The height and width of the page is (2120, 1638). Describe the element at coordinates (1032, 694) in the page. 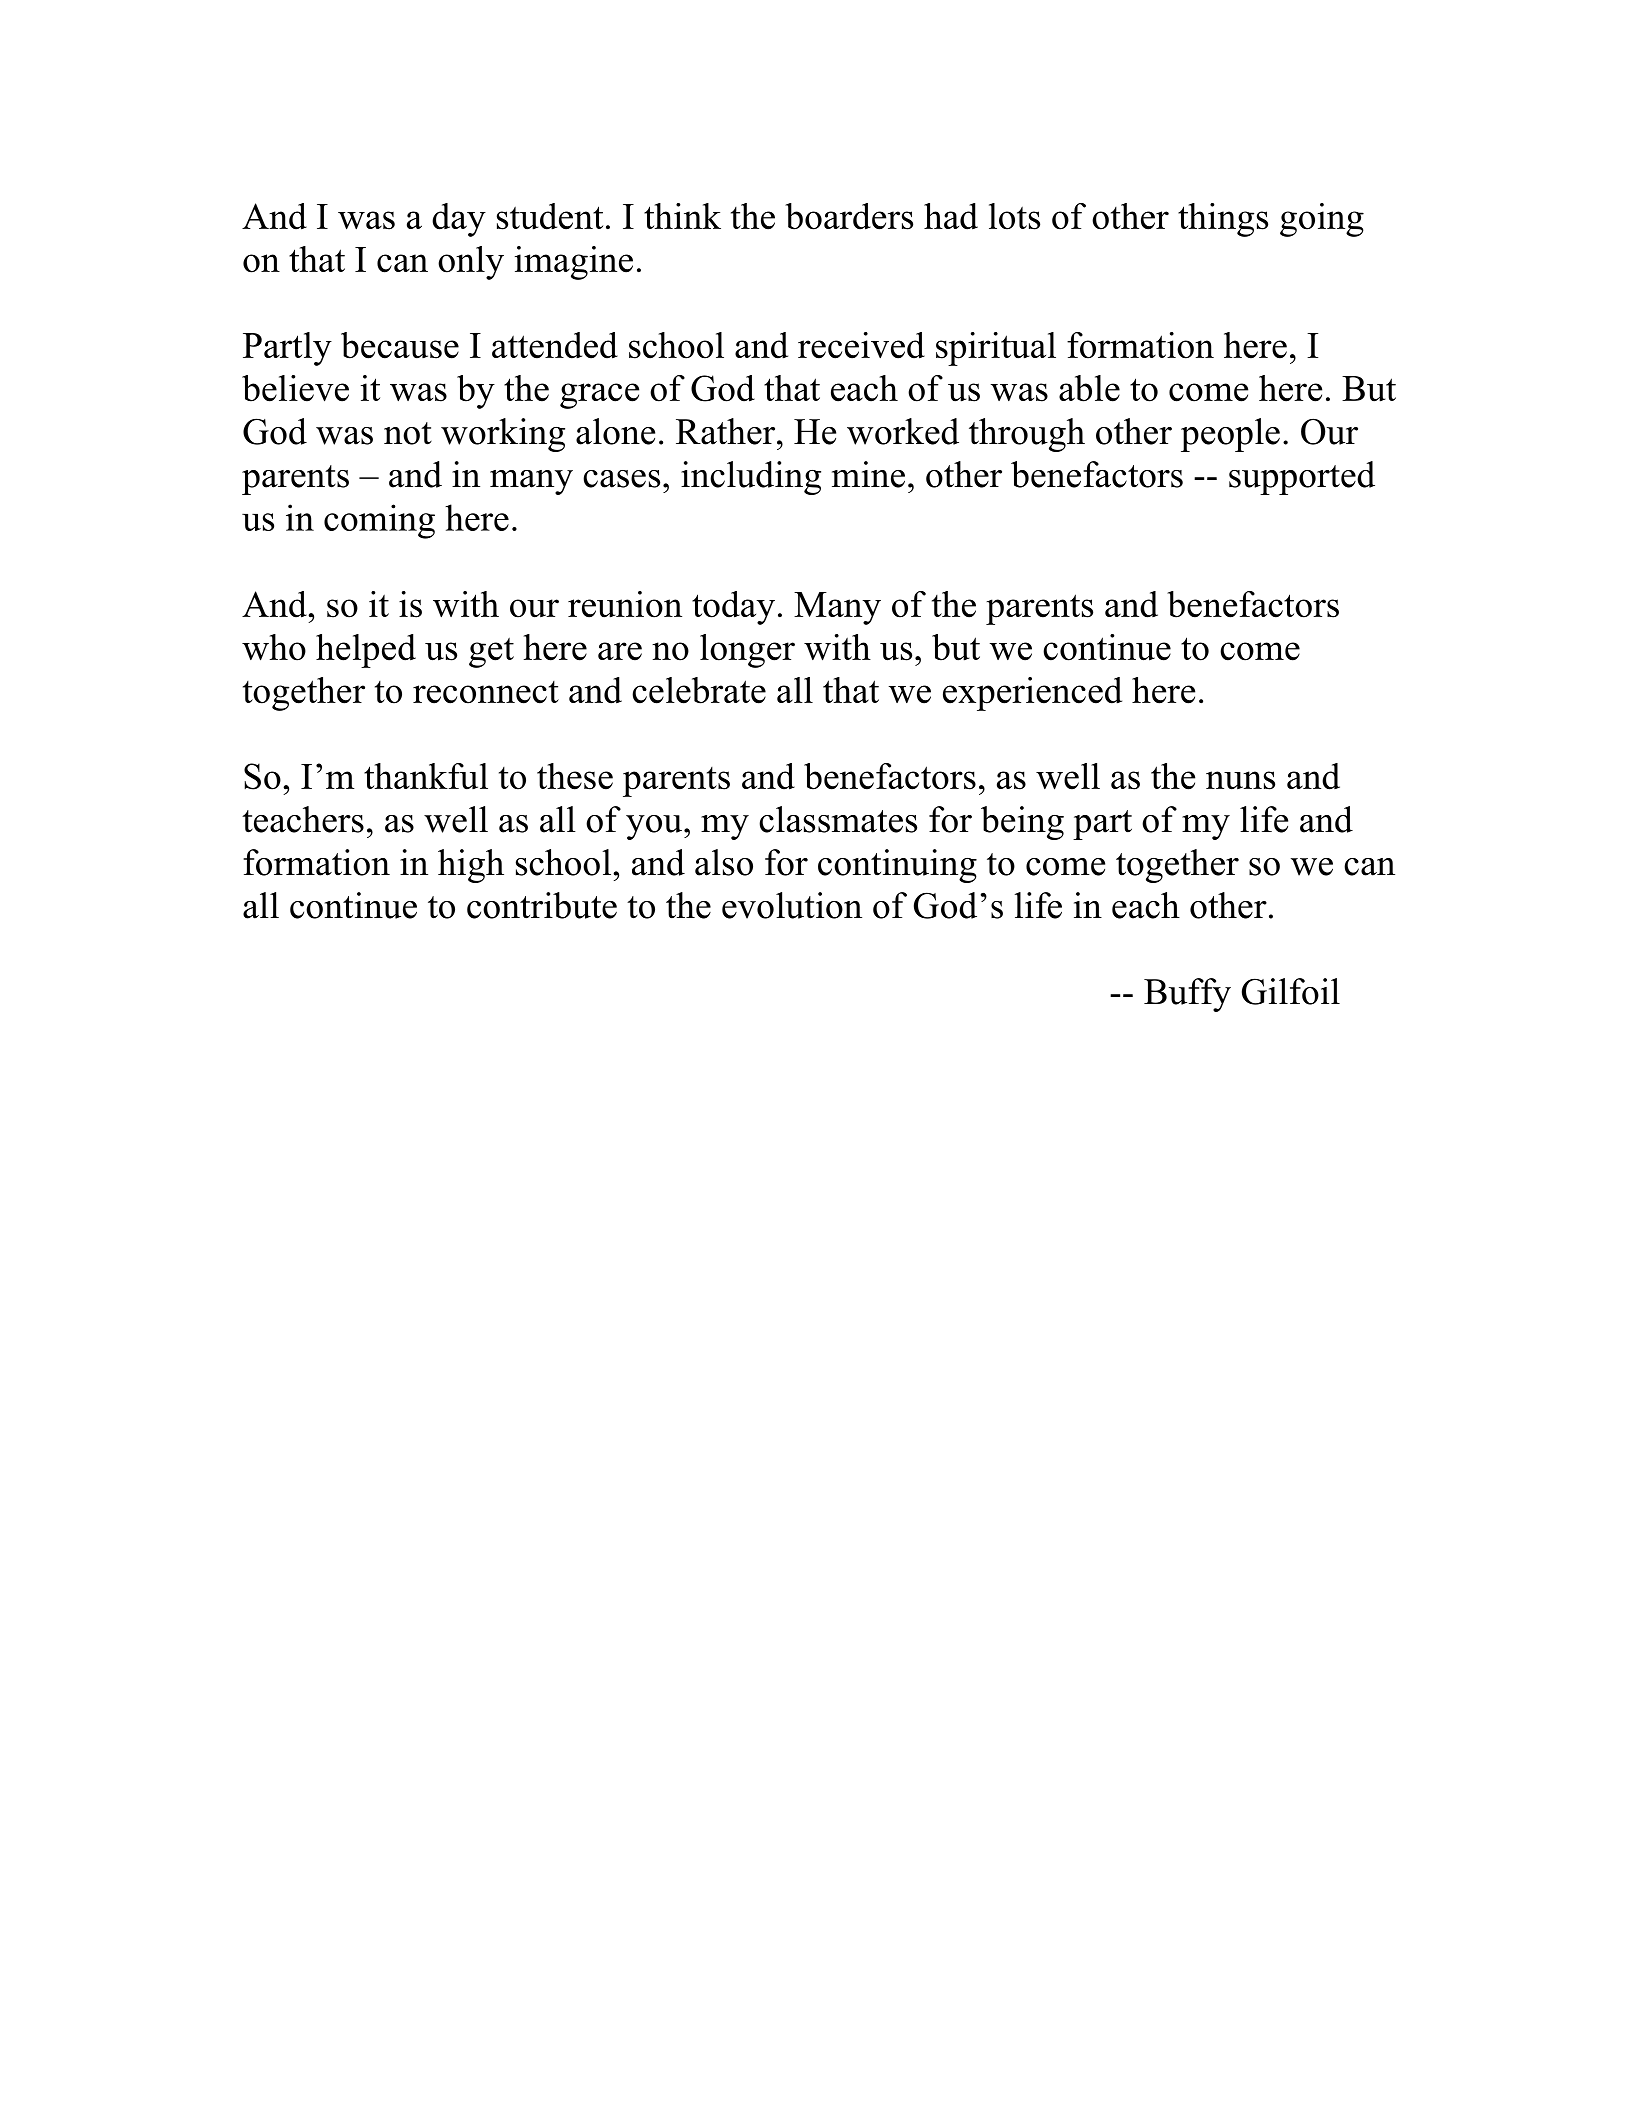

I see `experienced` at that location.
